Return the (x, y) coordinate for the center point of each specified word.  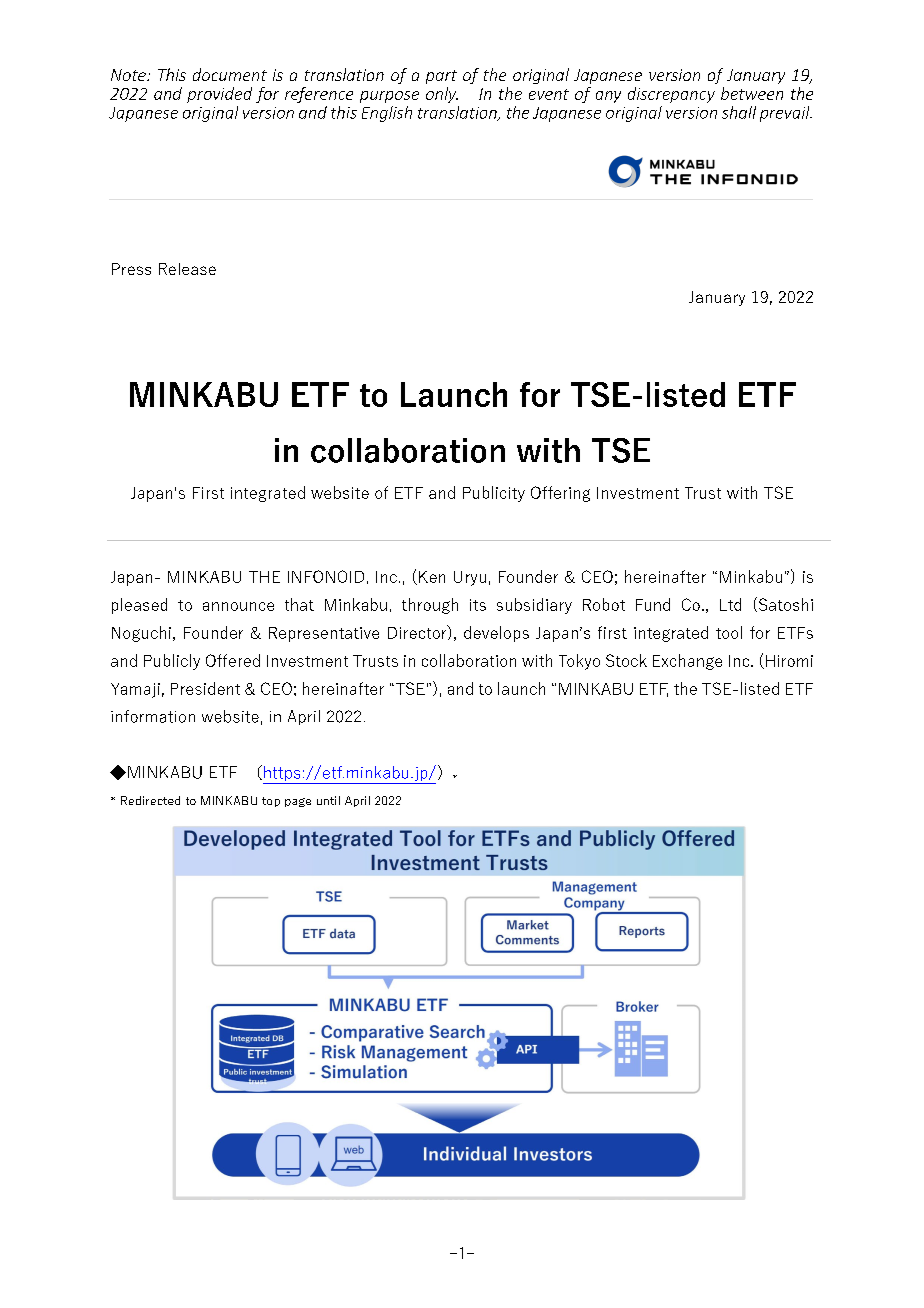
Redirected (150, 800)
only (442, 95)
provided (219, 95)
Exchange (687, 662)
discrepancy (671, 95)
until (328, 800)
